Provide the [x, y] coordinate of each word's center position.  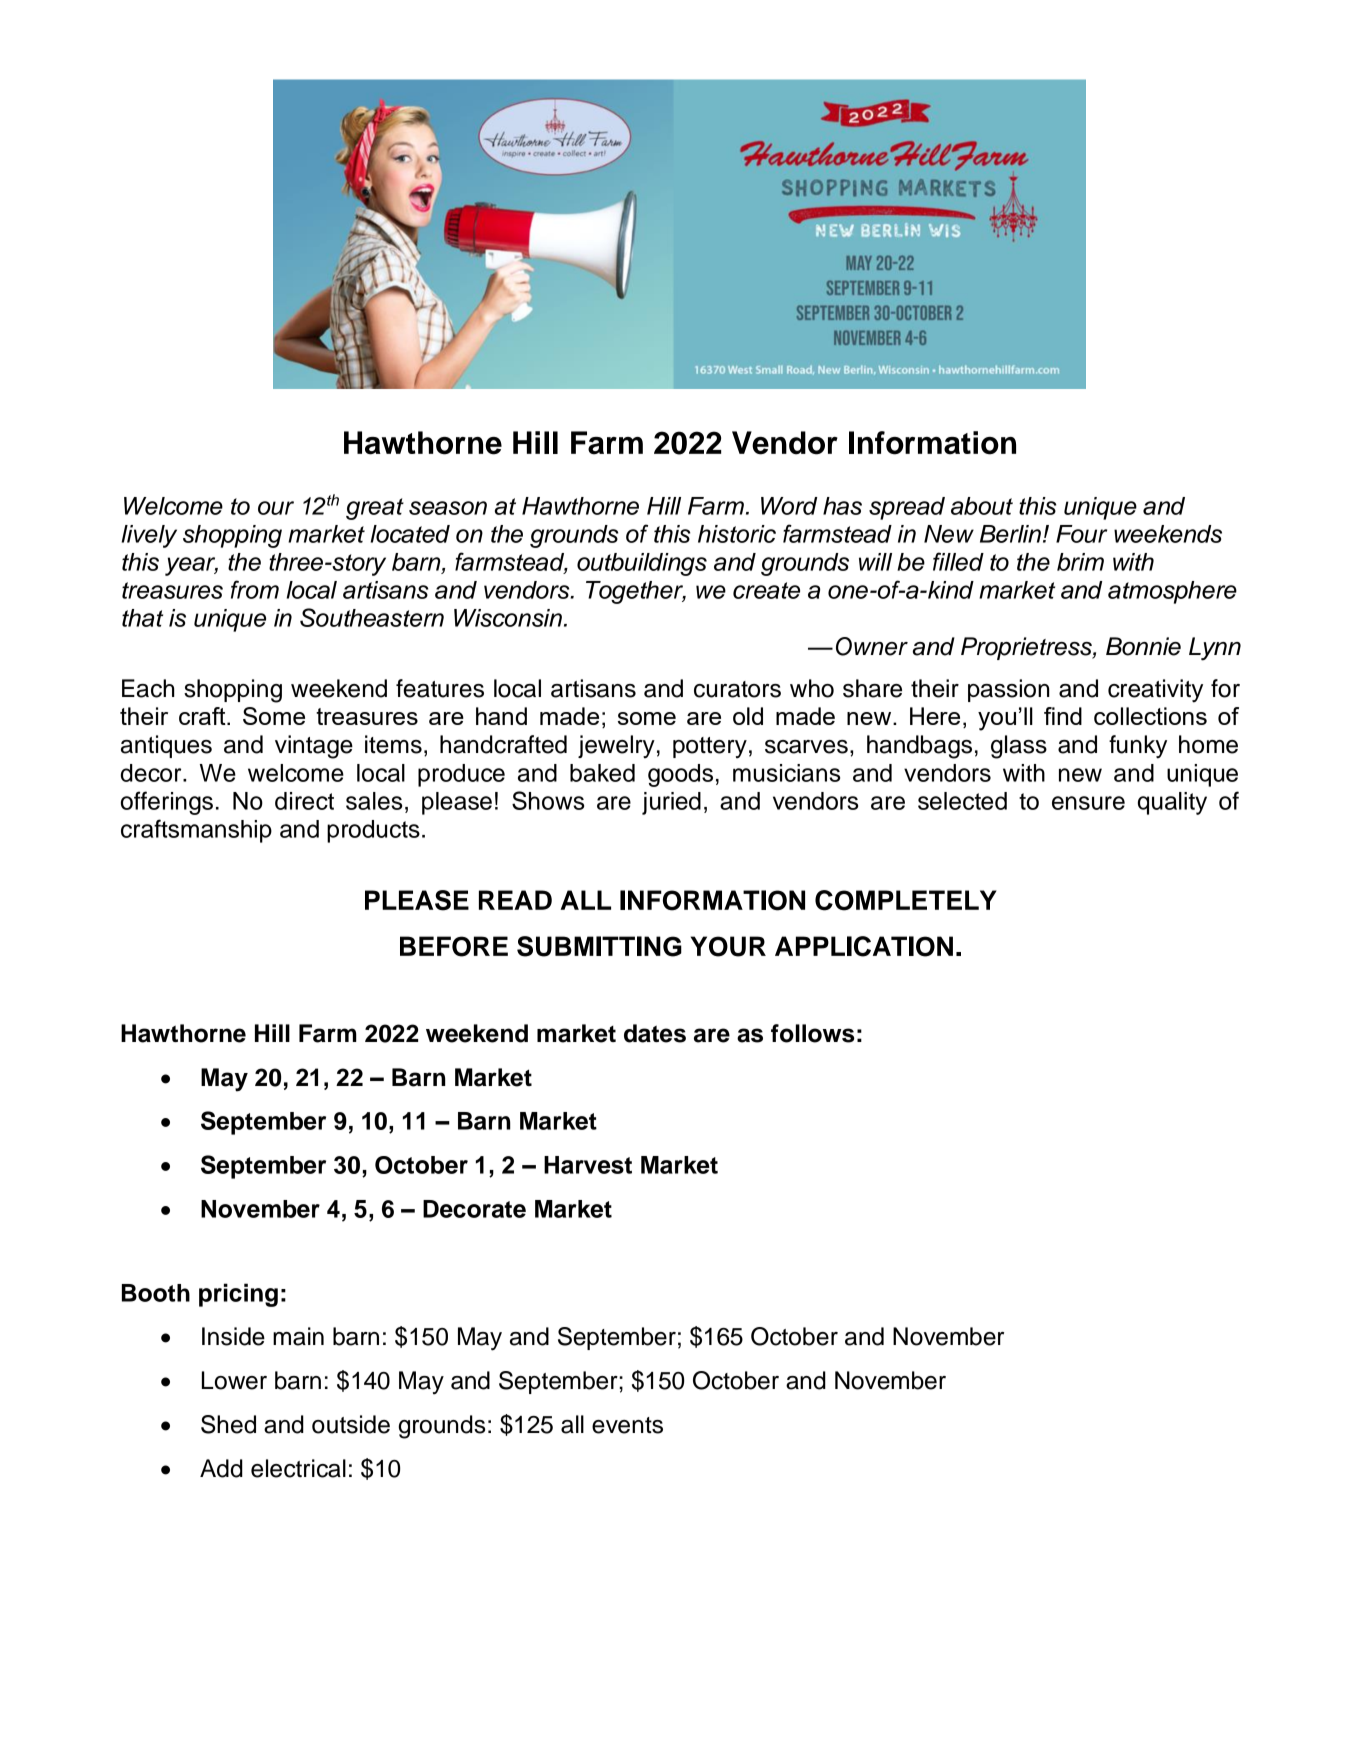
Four [1081, 534]
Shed [228, 1424]
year [191, 566]
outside [351, 1424]
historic [737, 534]
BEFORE [454, 946]
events [627, 1425]
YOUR [728, 946]
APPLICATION [864, 946]
